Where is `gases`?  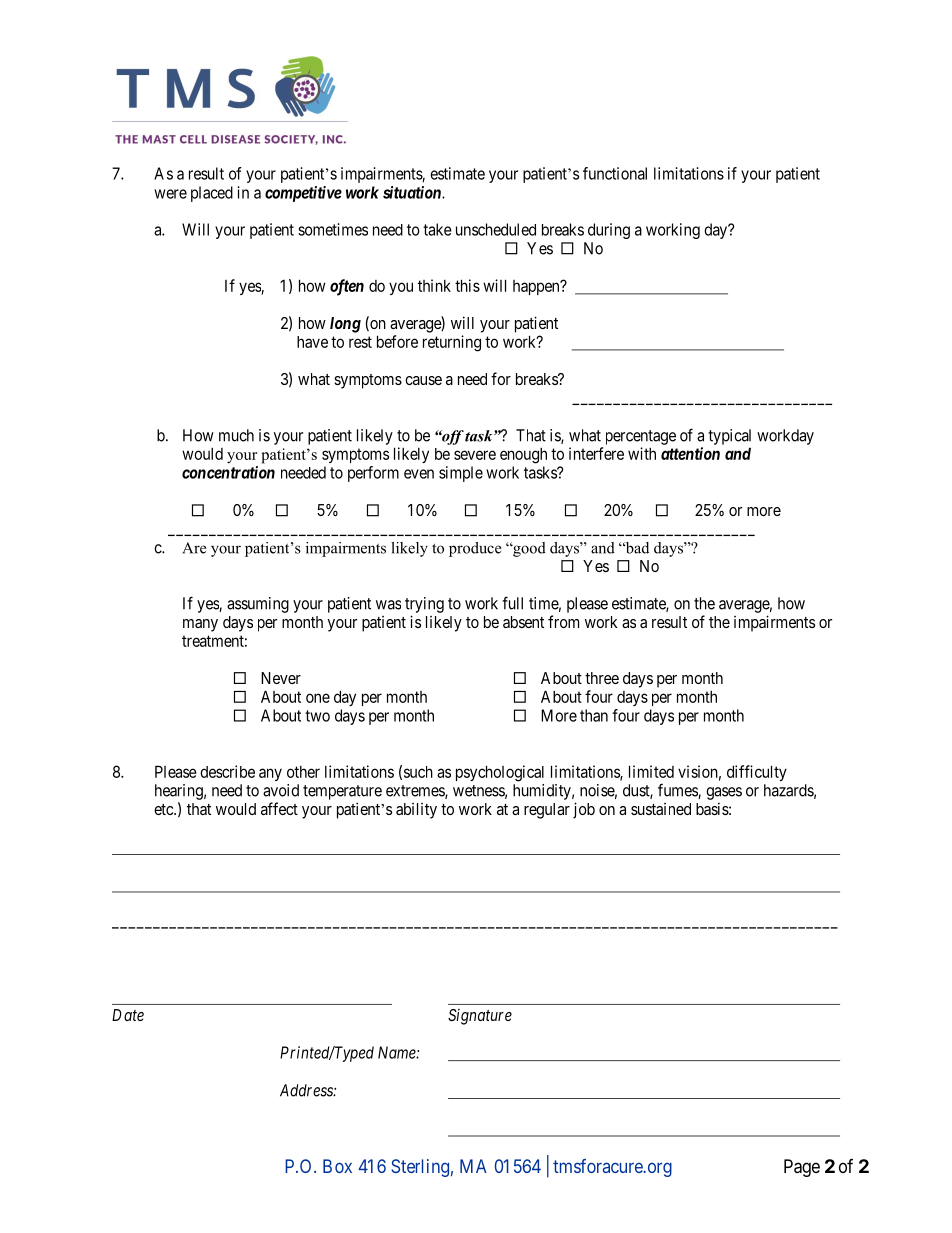 gases is located at coordinates (724, 793).
